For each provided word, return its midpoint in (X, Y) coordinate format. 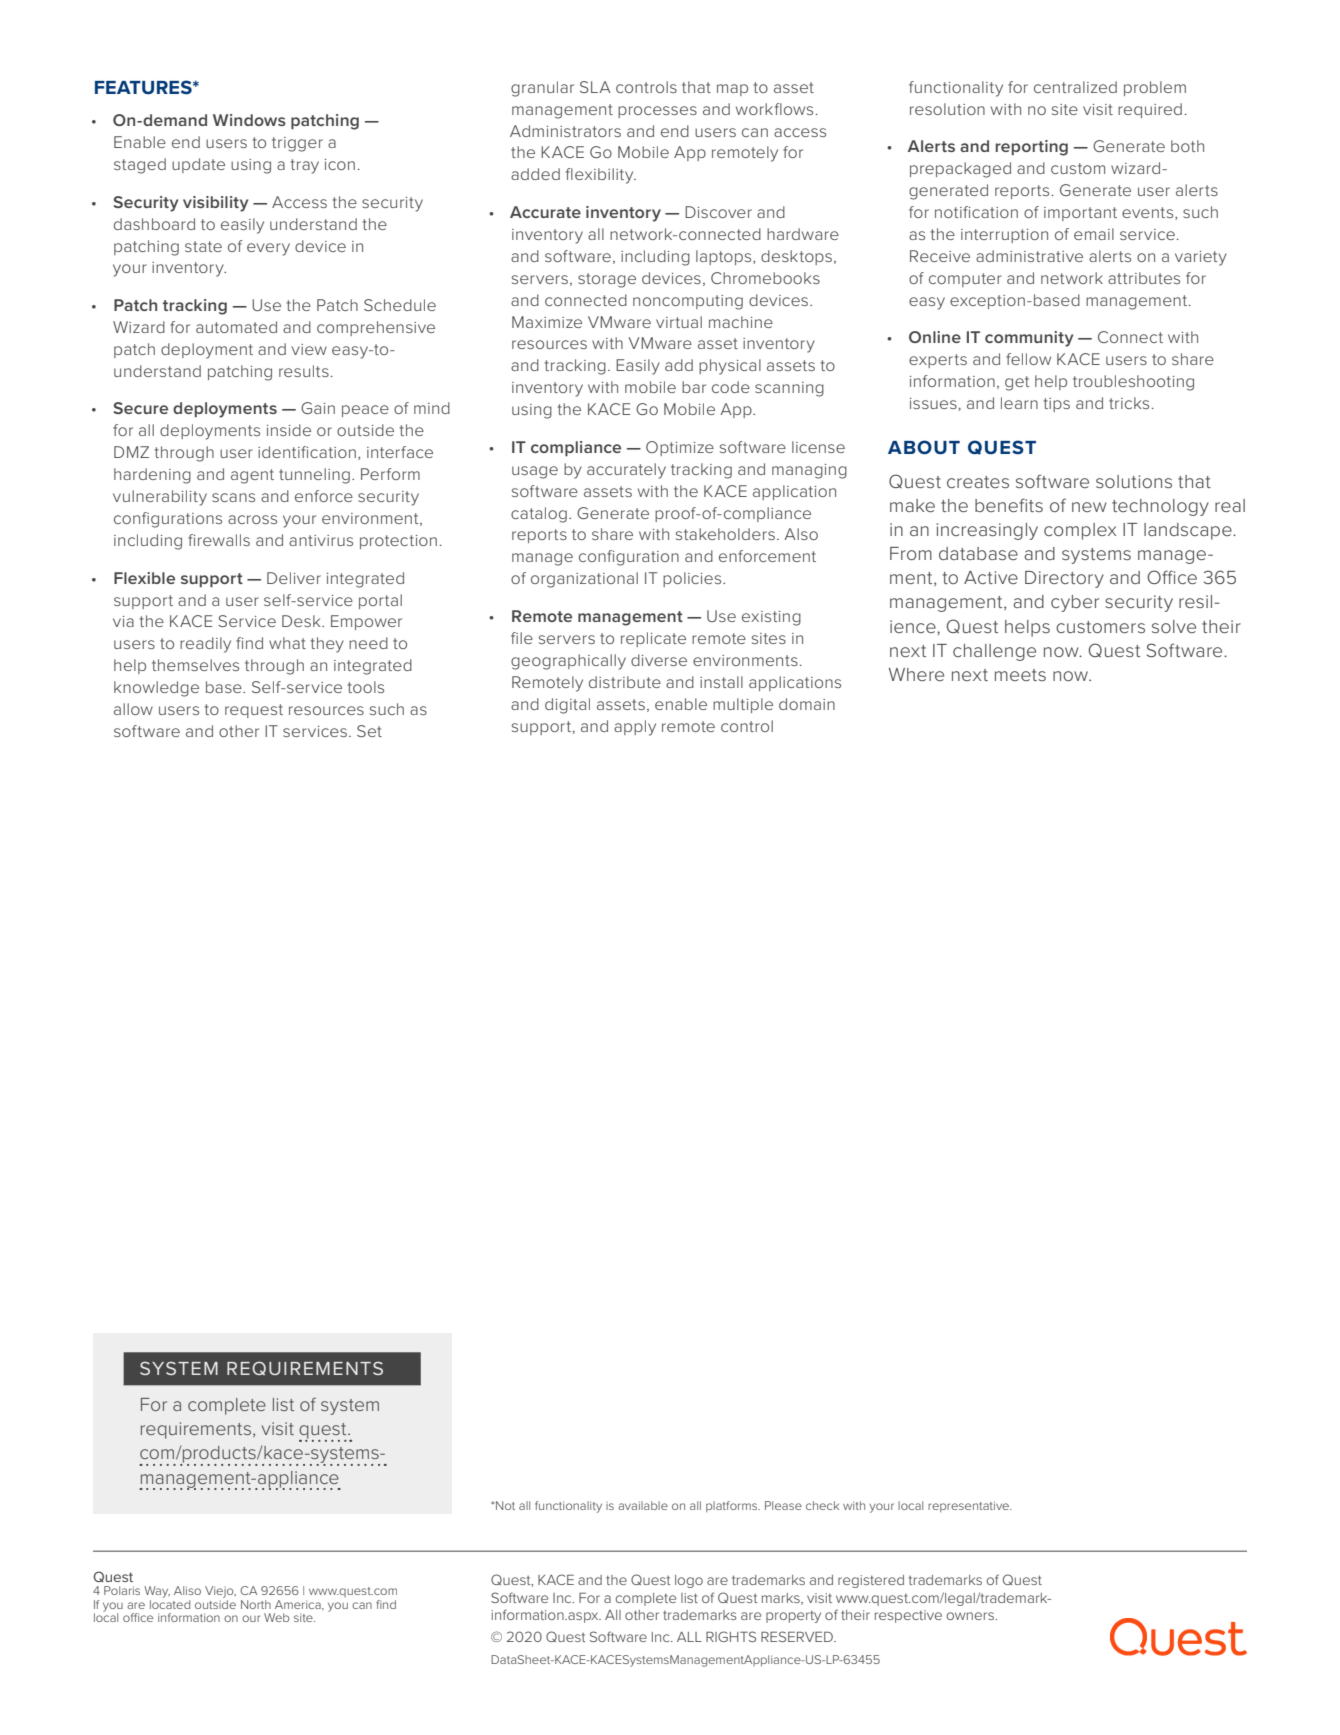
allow (133, 709)
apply (635, 728)
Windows (249, 120)
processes (657, 112)
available (643, 1505)
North (256, 1604)
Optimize (680, 448)
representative (970, 1506)
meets (1020, 675)
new (1089, 507)
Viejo (220, 1592)
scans (233, 497)
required (1150, 110)
